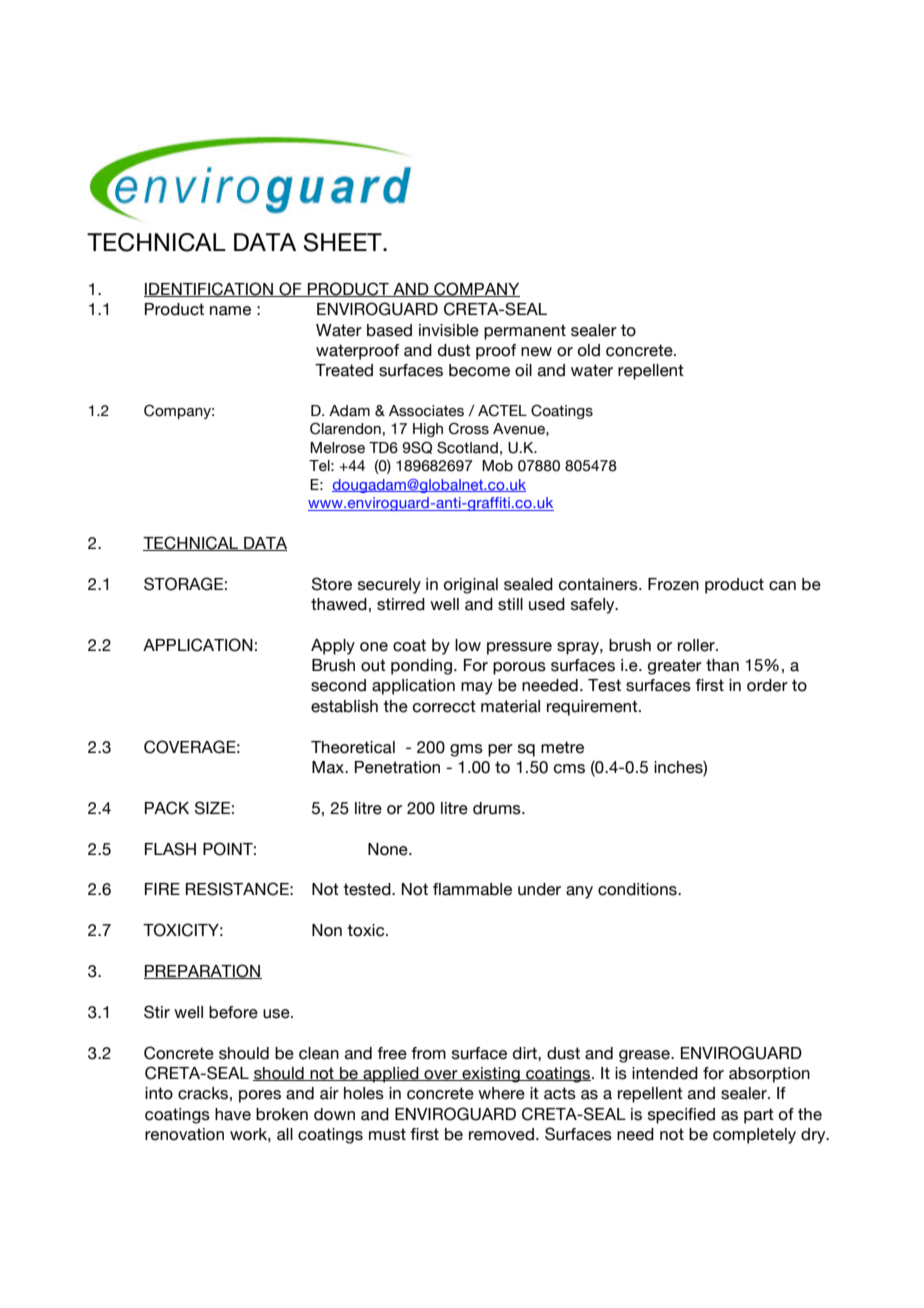 This screenshot has width=924, height=1308. Describe the element at coordinates (782, 586) in the screenshot. I see `can` at that location.
